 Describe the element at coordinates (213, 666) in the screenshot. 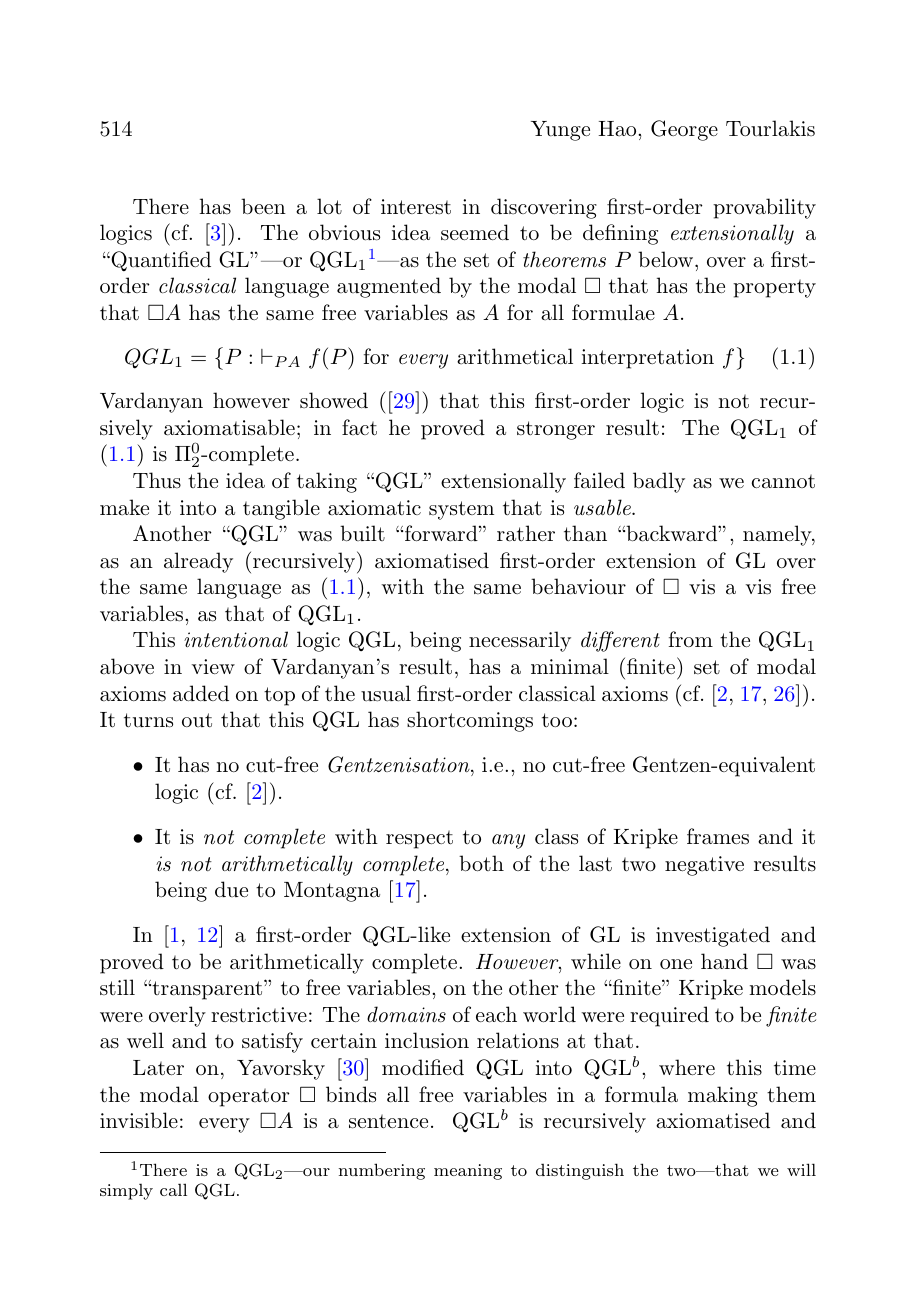

I see `view` at that location.
